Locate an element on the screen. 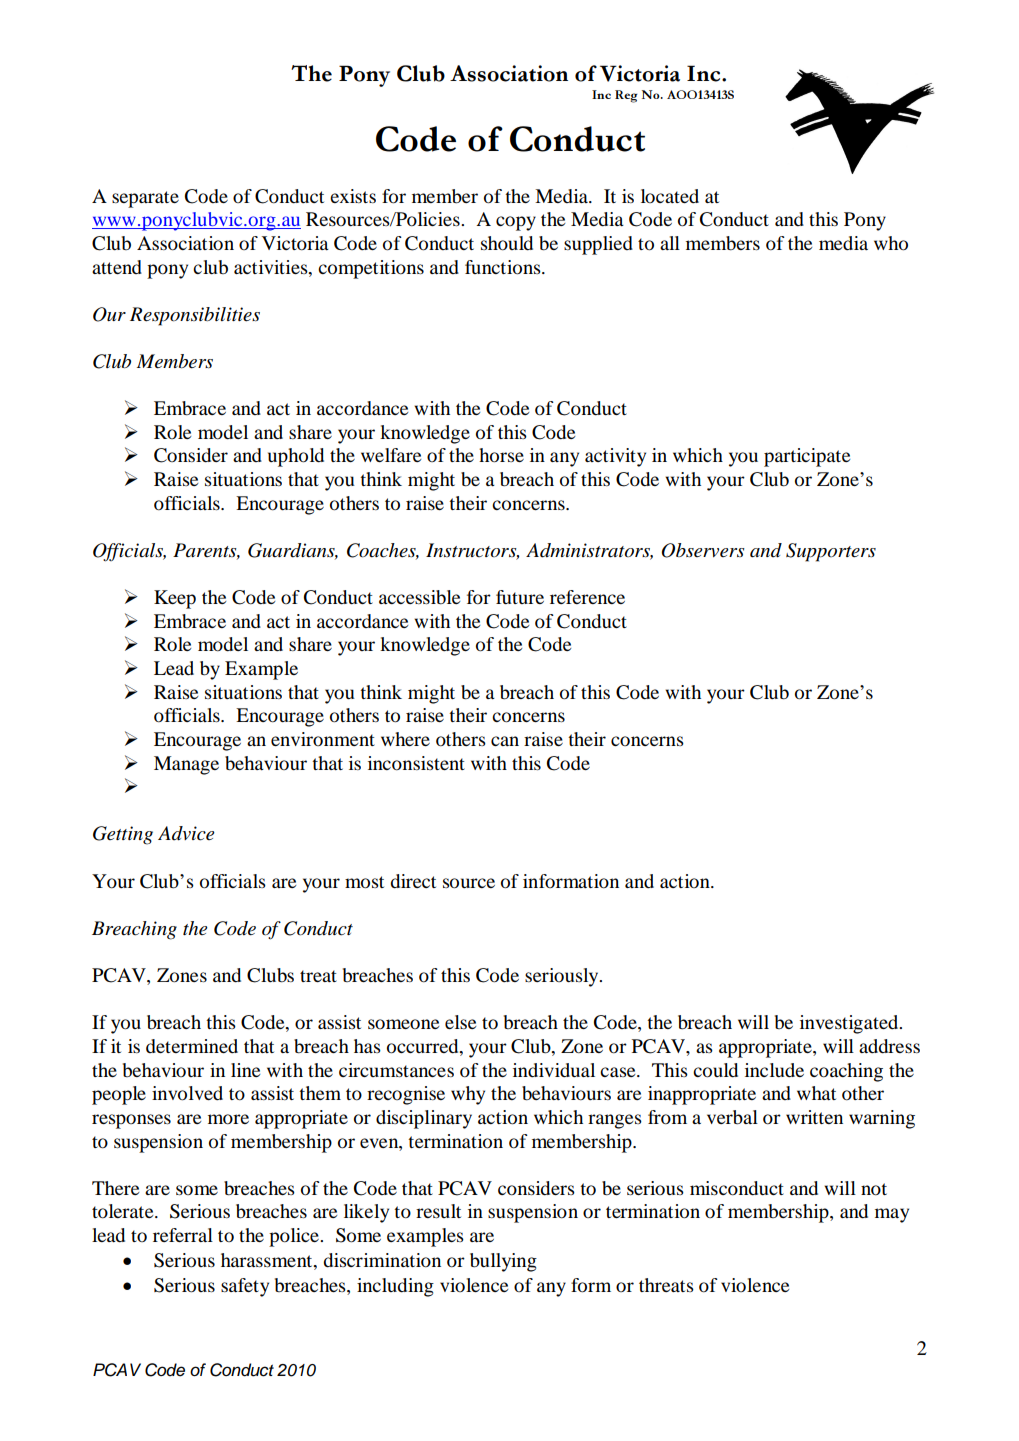 This screenshot has width=1019, height=1441. uphold is located at coordinates (296, 457).
